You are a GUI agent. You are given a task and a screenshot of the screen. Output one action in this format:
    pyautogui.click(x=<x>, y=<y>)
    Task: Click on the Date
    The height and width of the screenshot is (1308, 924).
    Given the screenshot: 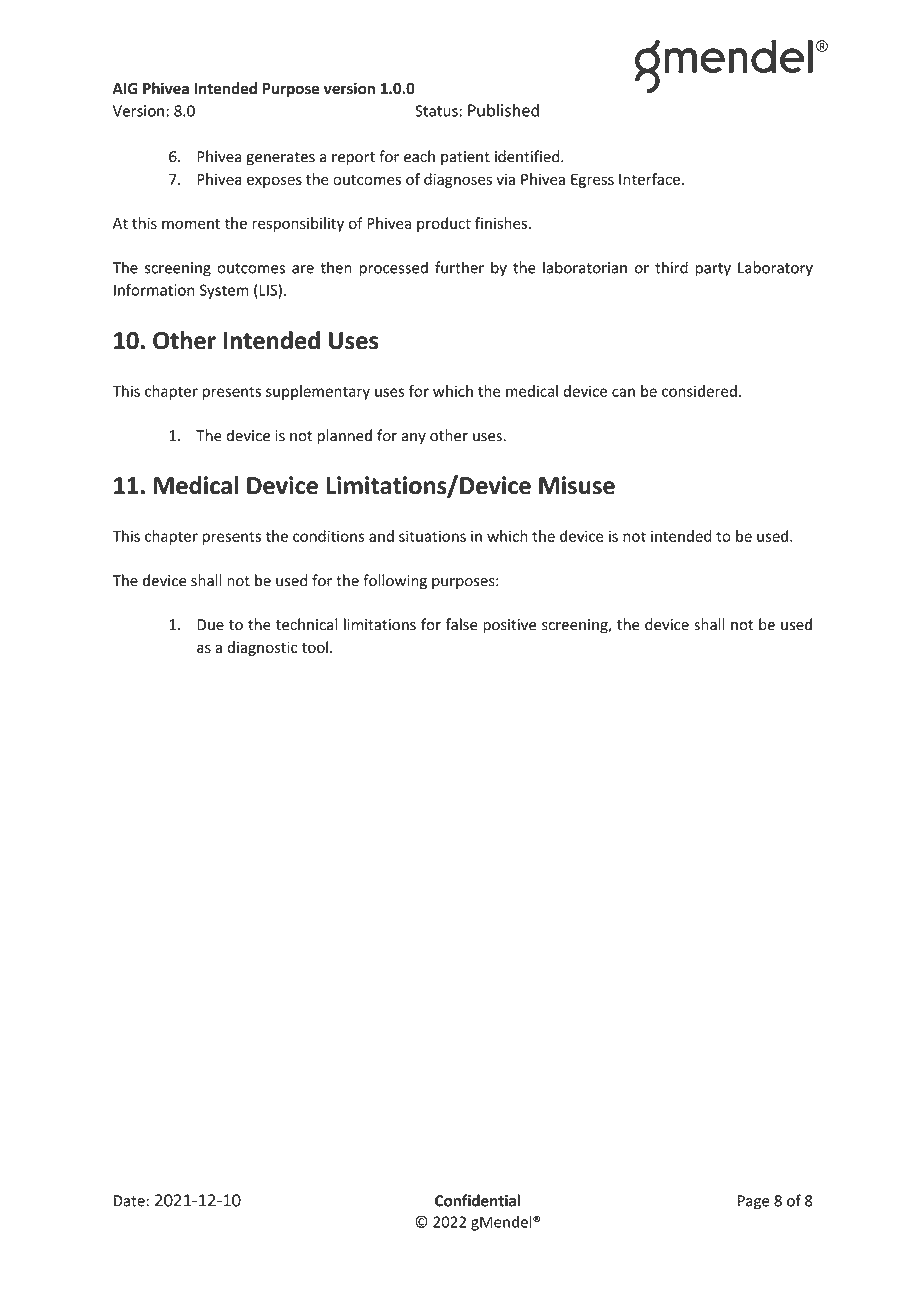 What is the action you would take?
    pyautogui.click(x=129, y=1201)
